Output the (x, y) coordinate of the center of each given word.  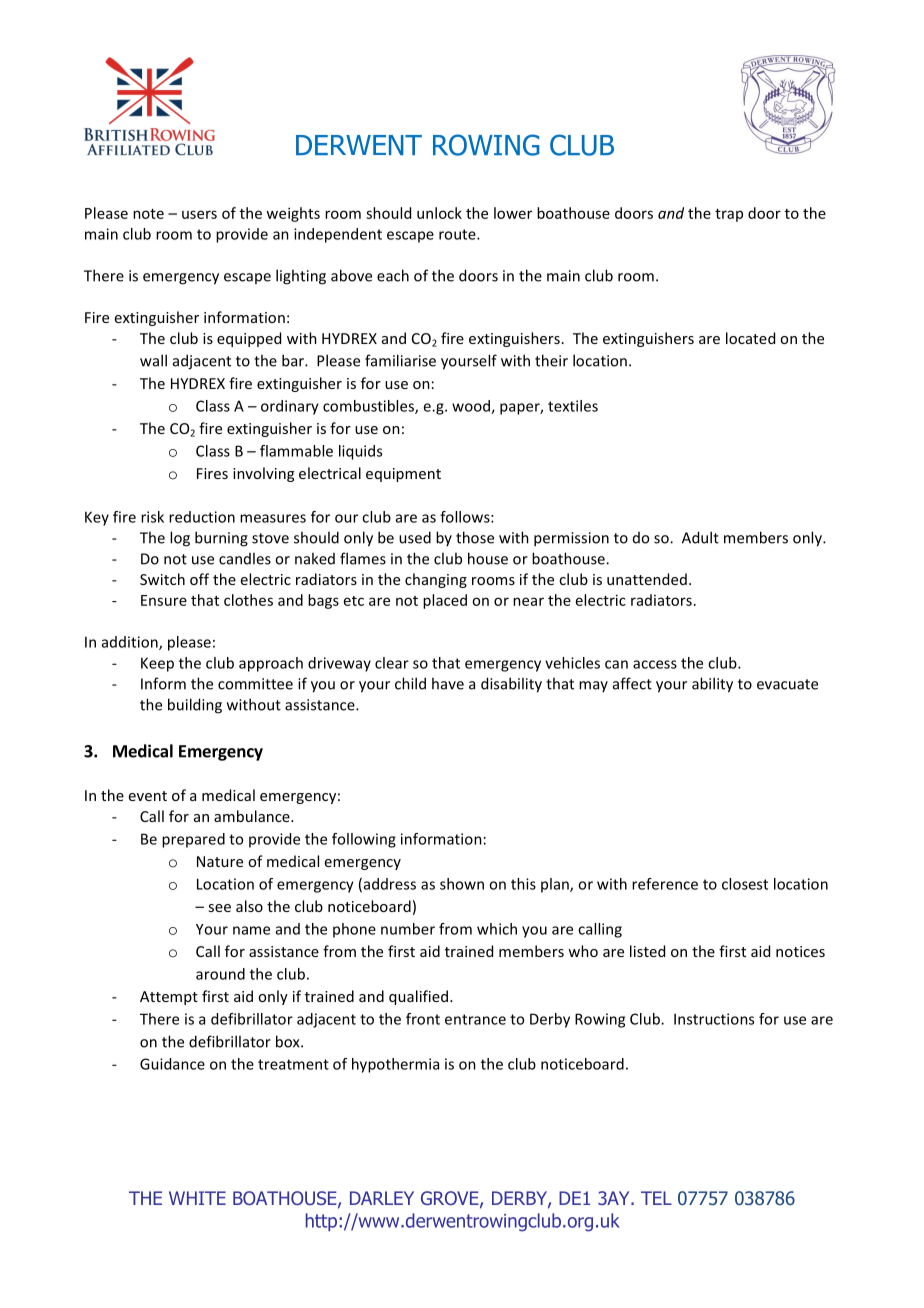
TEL (656, 1198)
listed (647, 951)
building (195, 706)
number (408, 929)
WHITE (197, 1198)
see (219, 908)
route (458, 234)
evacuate (787, 684)
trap (729, 215)
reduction (202, 517)
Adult (700, 537)
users (199, 214)
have (448, 683)
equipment (403, 475)
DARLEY (382, 1198)
